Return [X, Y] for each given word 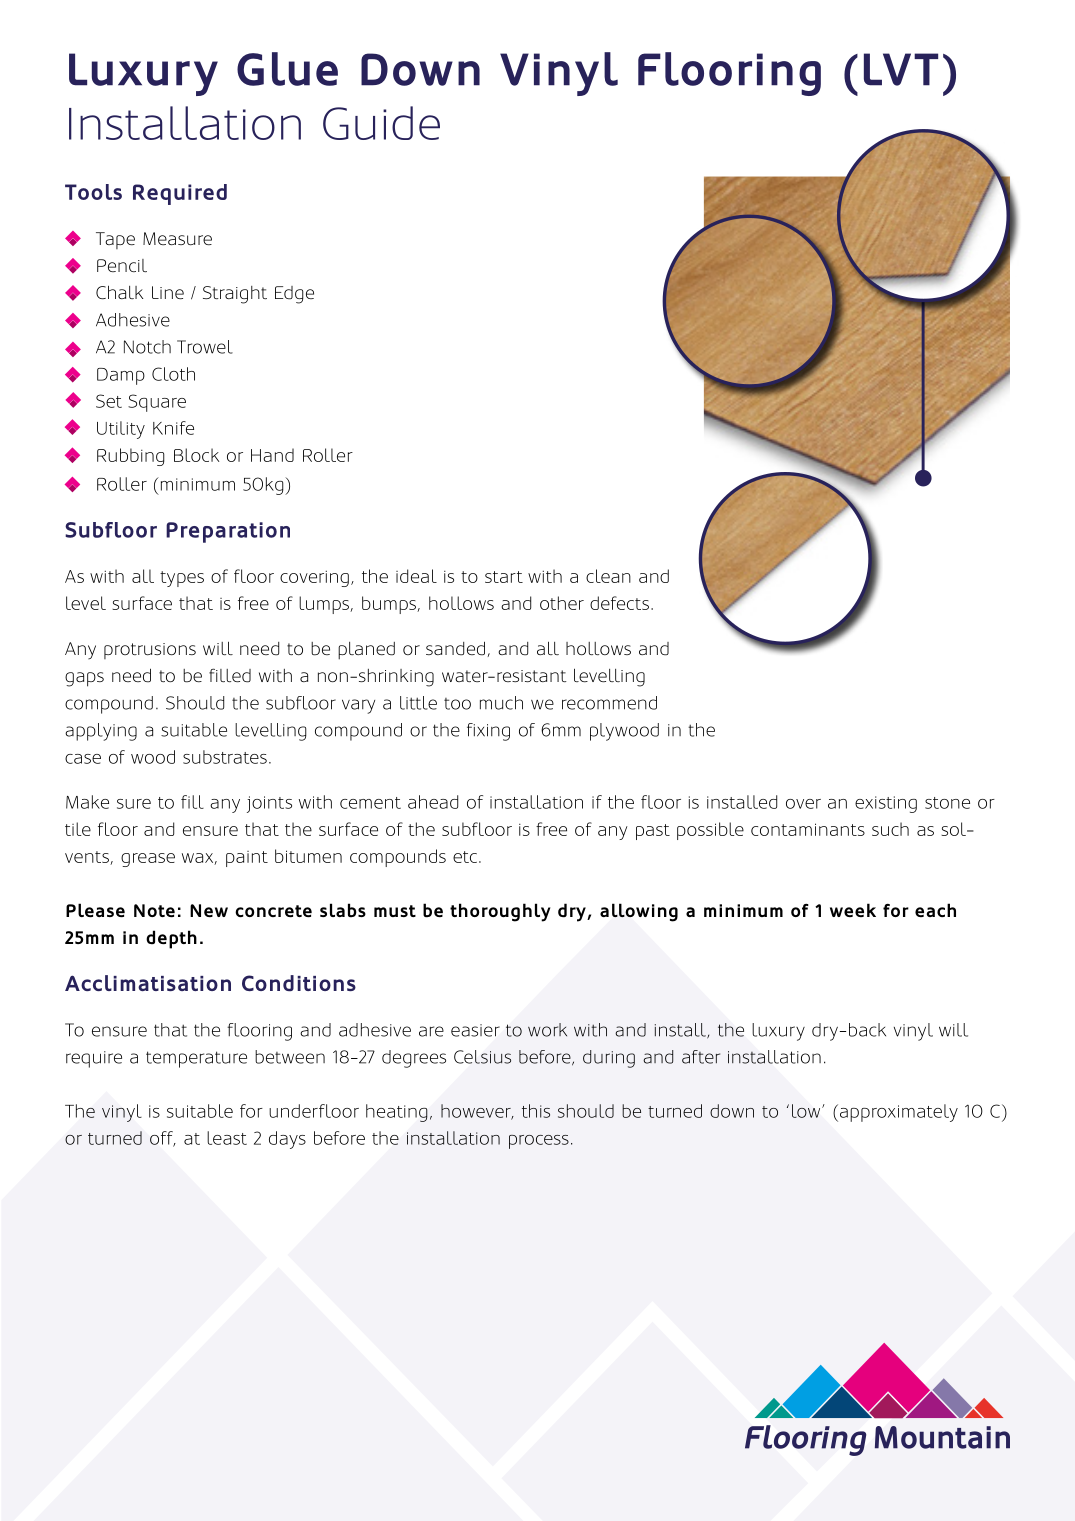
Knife [173, 428]
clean [608, 576]
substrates [225, 757]
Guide [381, 123]
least [227, 1138]
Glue [287, 69]
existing [886, 804]
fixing [488, 732]
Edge [294, 295]
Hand [272, 455]
